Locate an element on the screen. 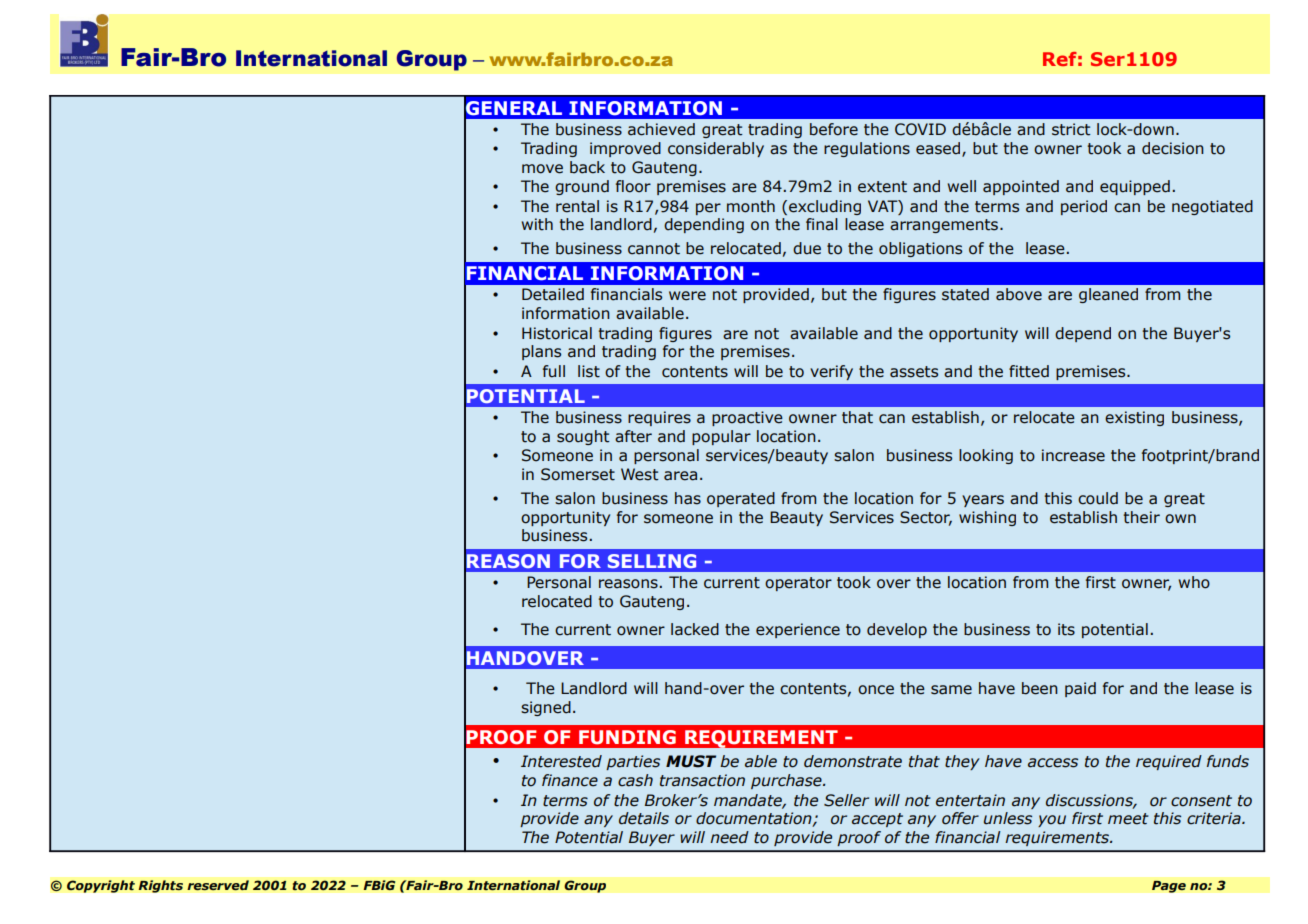 This screenshot has height=924, width=1308. paid is located at coordinates (1080, 689).
